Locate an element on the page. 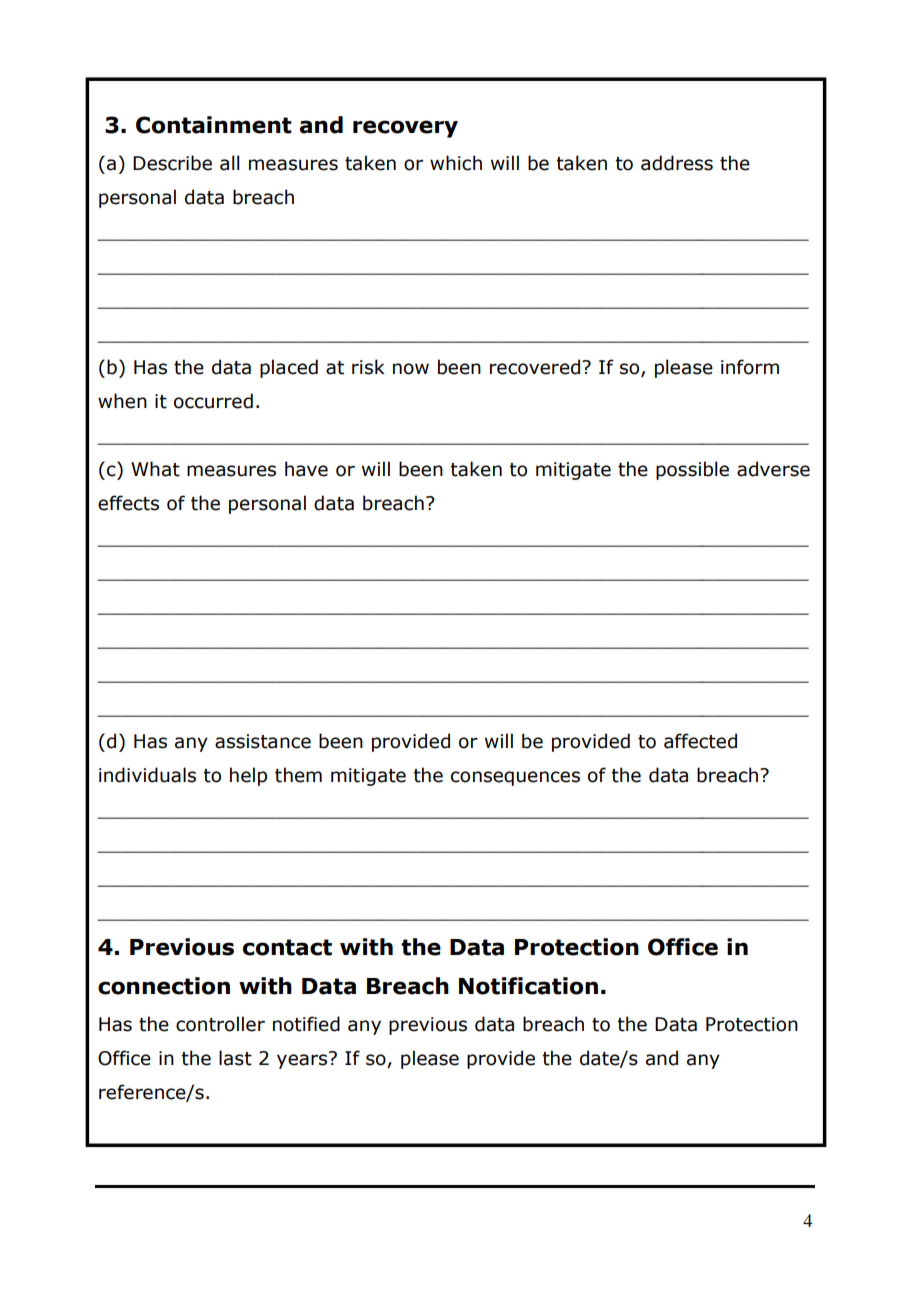 The image size is (924, 1308). controller is located at coordinates (220, 1024).
